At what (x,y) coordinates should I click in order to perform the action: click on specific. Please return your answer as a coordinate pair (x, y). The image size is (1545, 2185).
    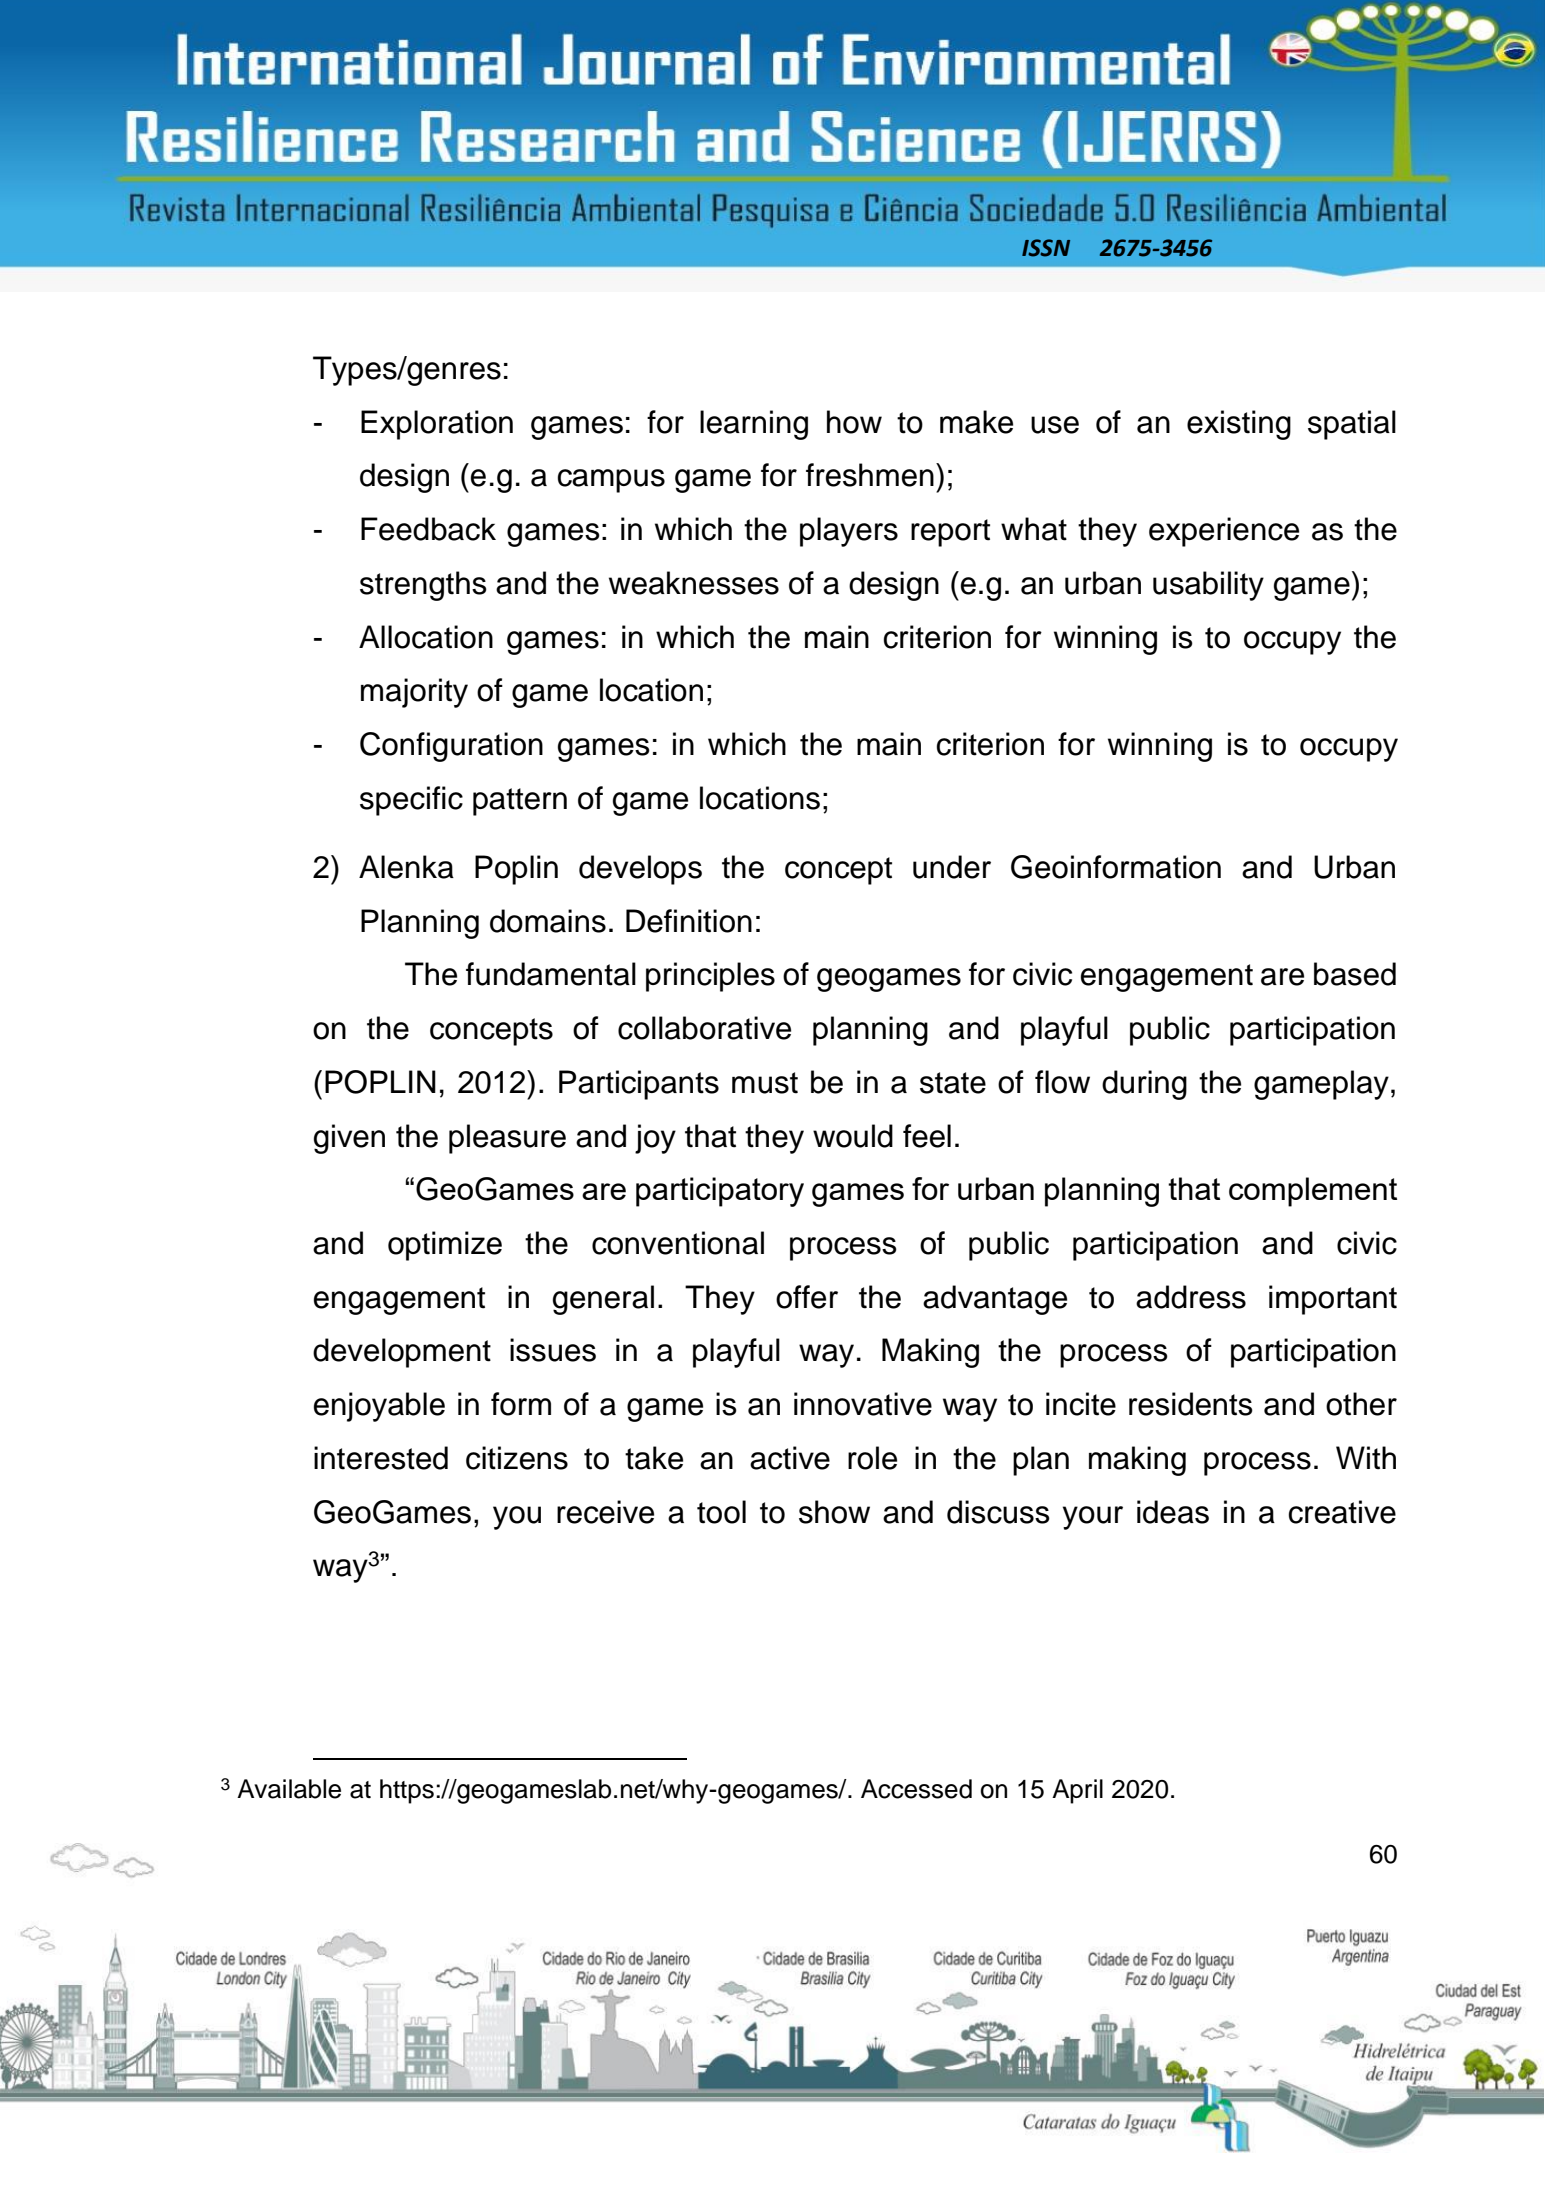
    Looking at the image, I should click on (411, 801).
